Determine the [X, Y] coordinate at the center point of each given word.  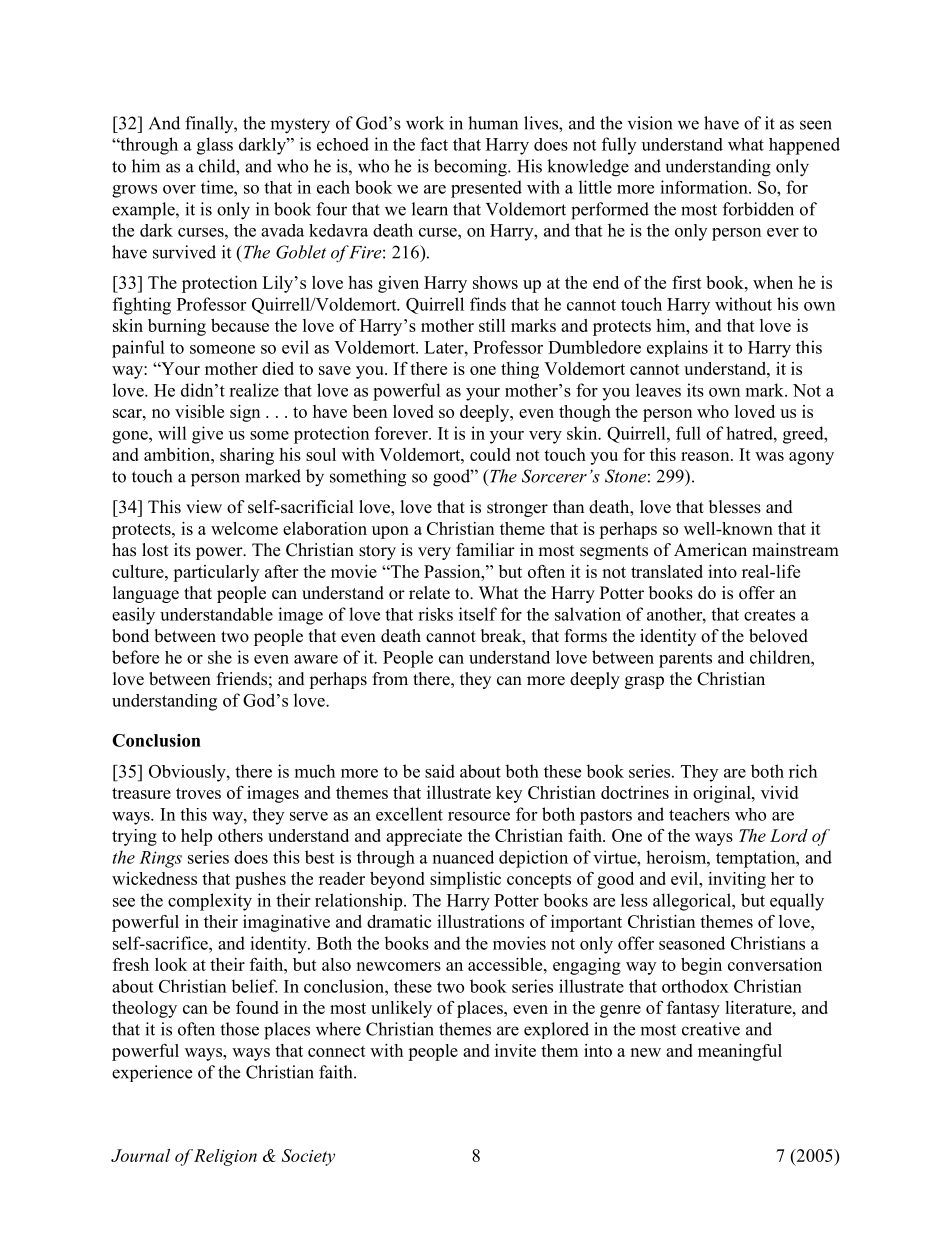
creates [769, 615]
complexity [210, 902]
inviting [737, 880]
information [705, 187]
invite [515, 1050]
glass [215, 146]
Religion [225, 1157]
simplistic [465, 880]
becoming [471, 168]
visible [199, 411]
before [135, 657]
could [490, 454]
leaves [658, 390]
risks [435, 614]
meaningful [740, 1052]
